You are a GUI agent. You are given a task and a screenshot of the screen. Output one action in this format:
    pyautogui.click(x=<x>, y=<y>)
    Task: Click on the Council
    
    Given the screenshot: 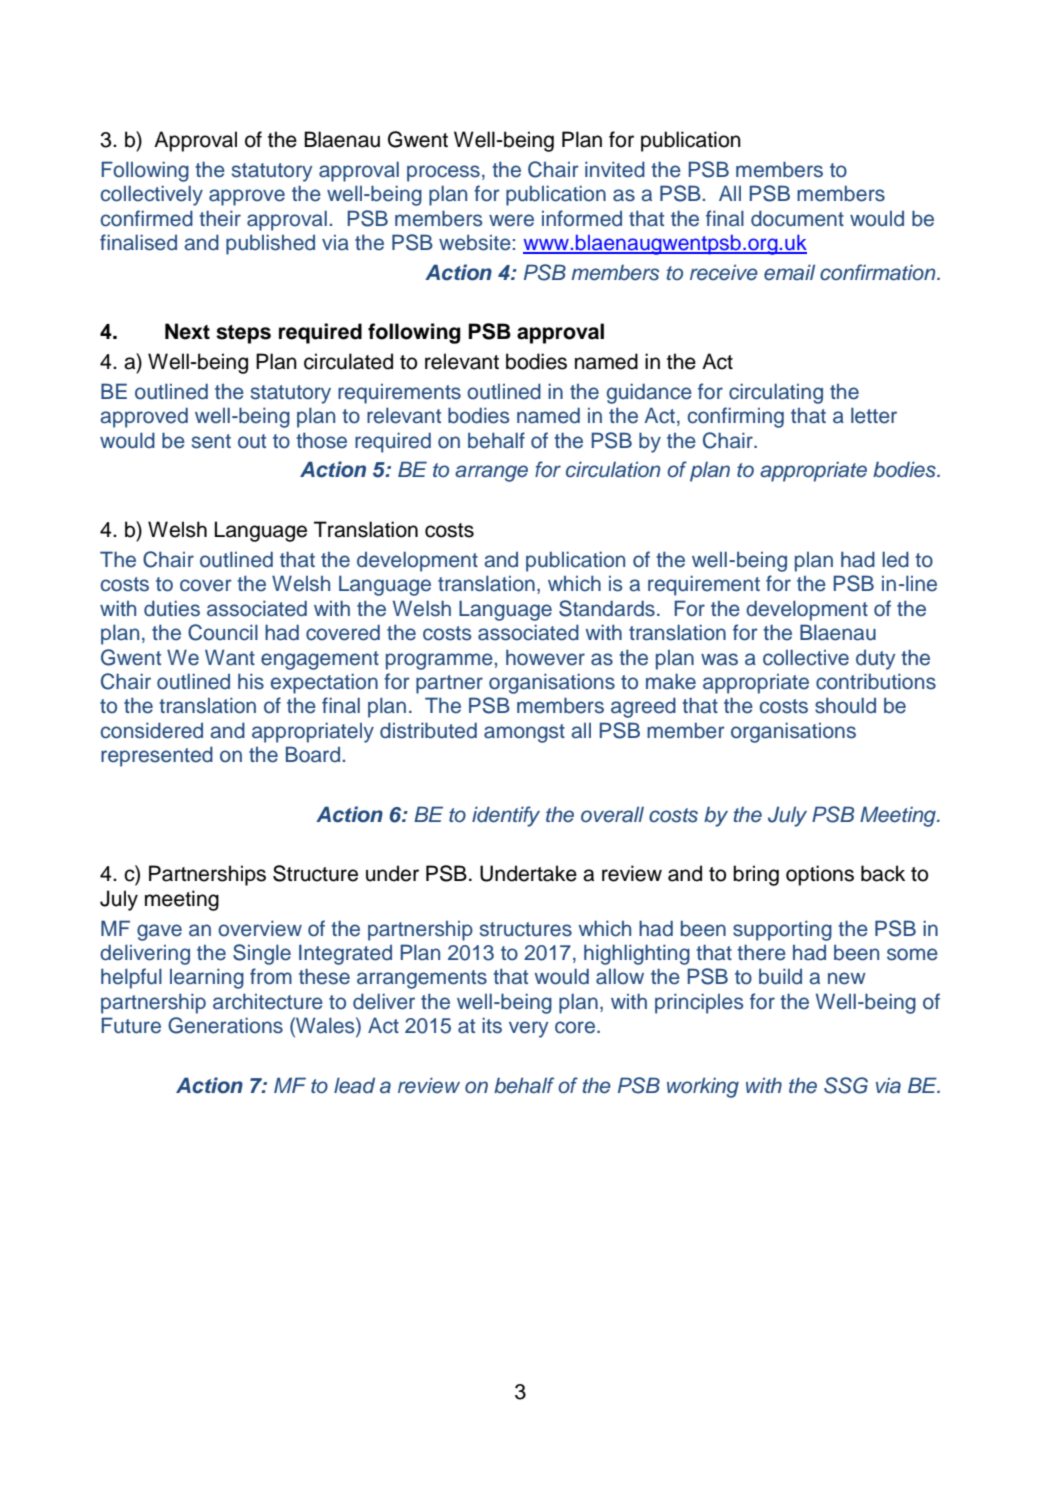 What is the action you would take?
    pyautogui.click(x=223, y=632)
